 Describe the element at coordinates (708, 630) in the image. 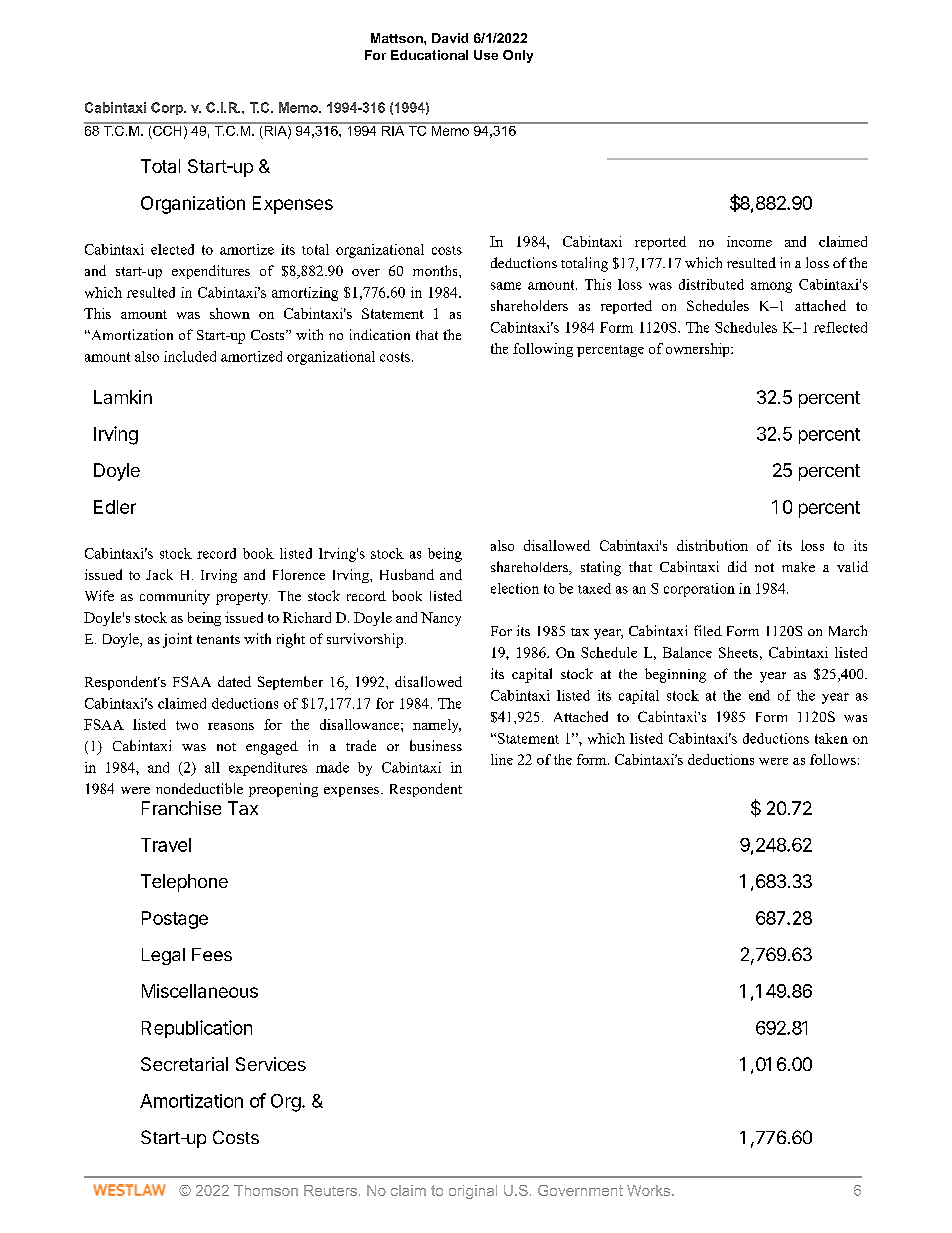

I see `filed` at that location.
